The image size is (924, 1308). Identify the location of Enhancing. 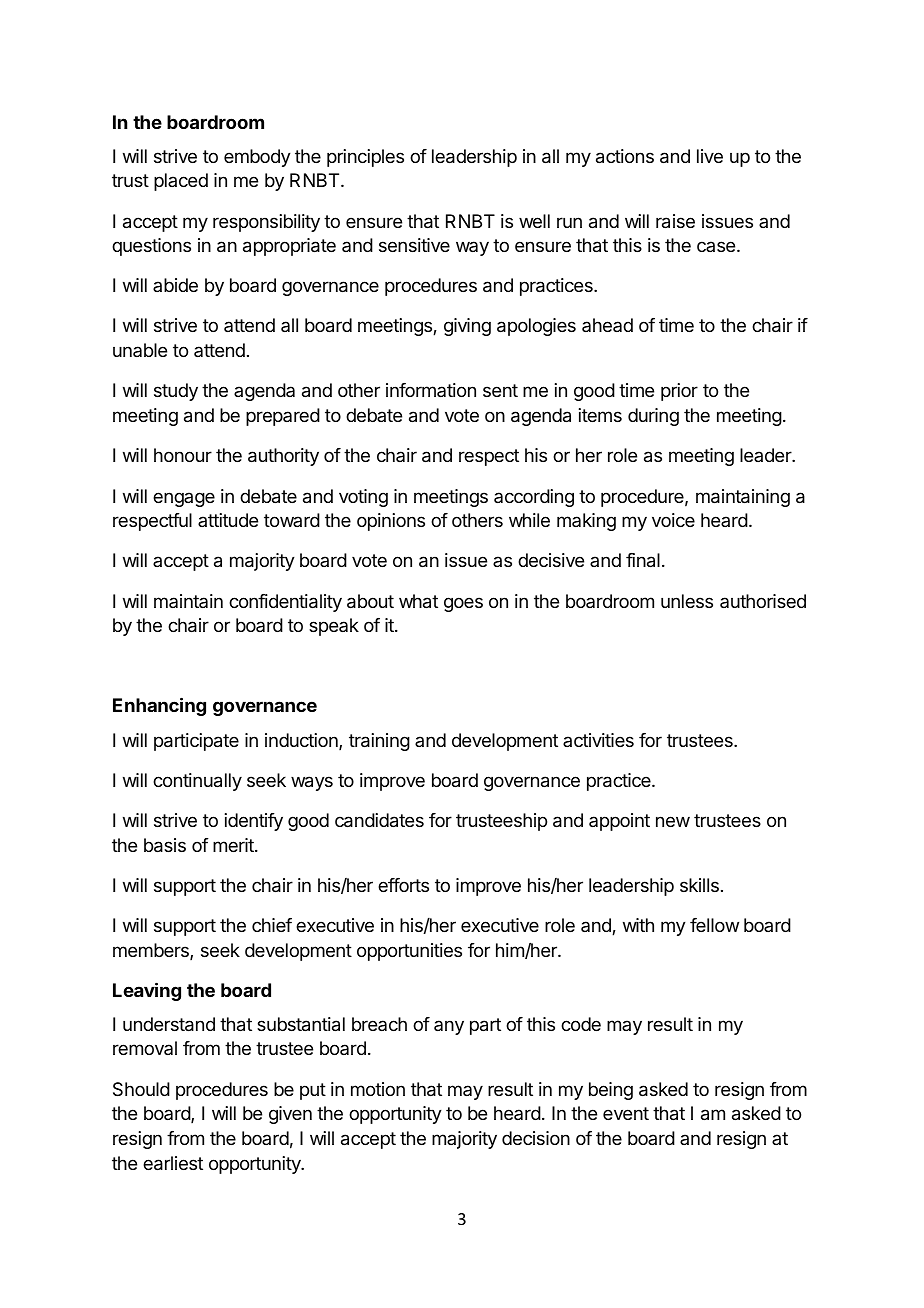
(159, 706).
